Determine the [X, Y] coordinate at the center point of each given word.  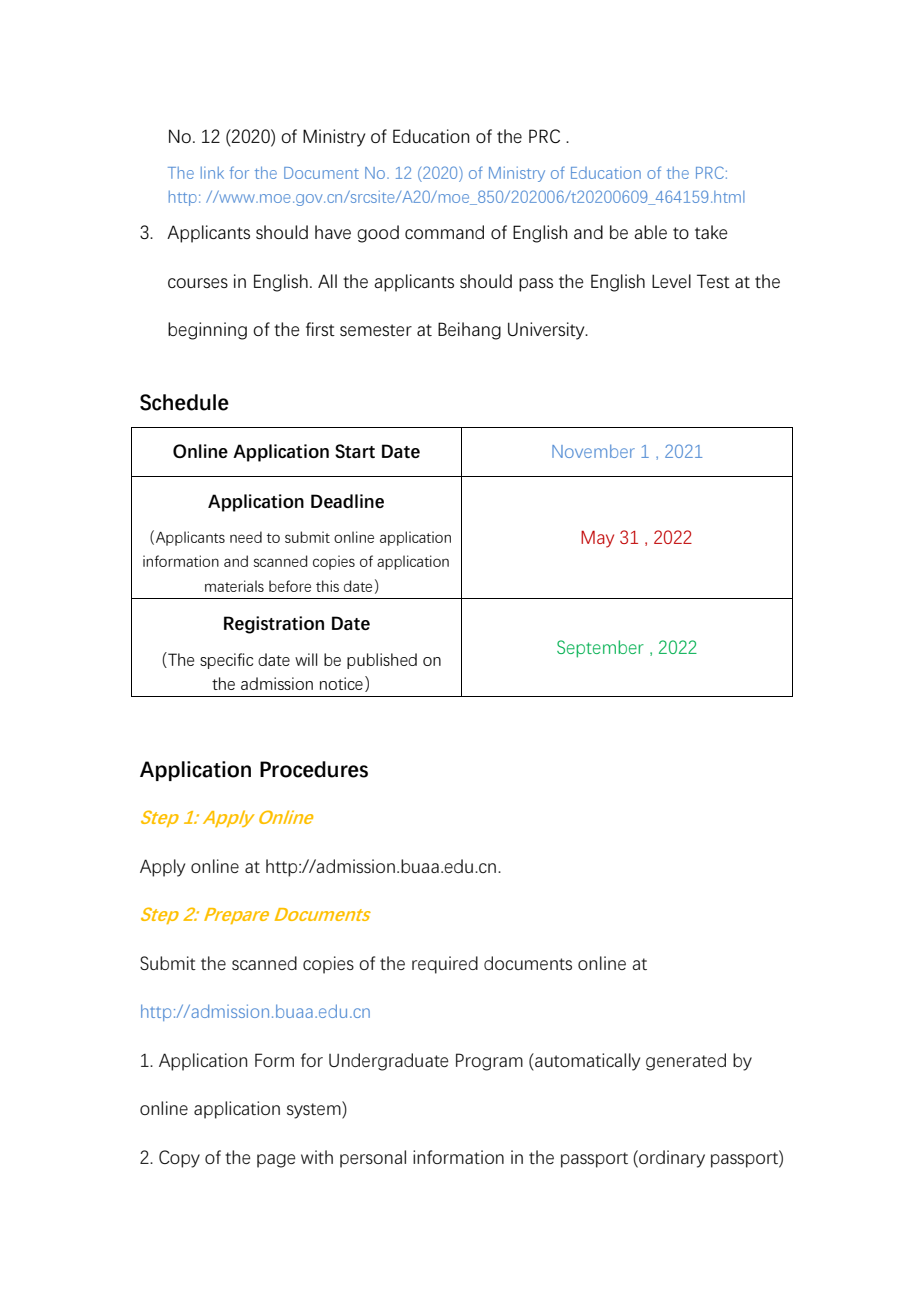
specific [226, 661]
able [650, 232]
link [212, 173]
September [600, 649]
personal [373, 1159]
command [444, 232]
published [382, 661]
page [276, 1161]
